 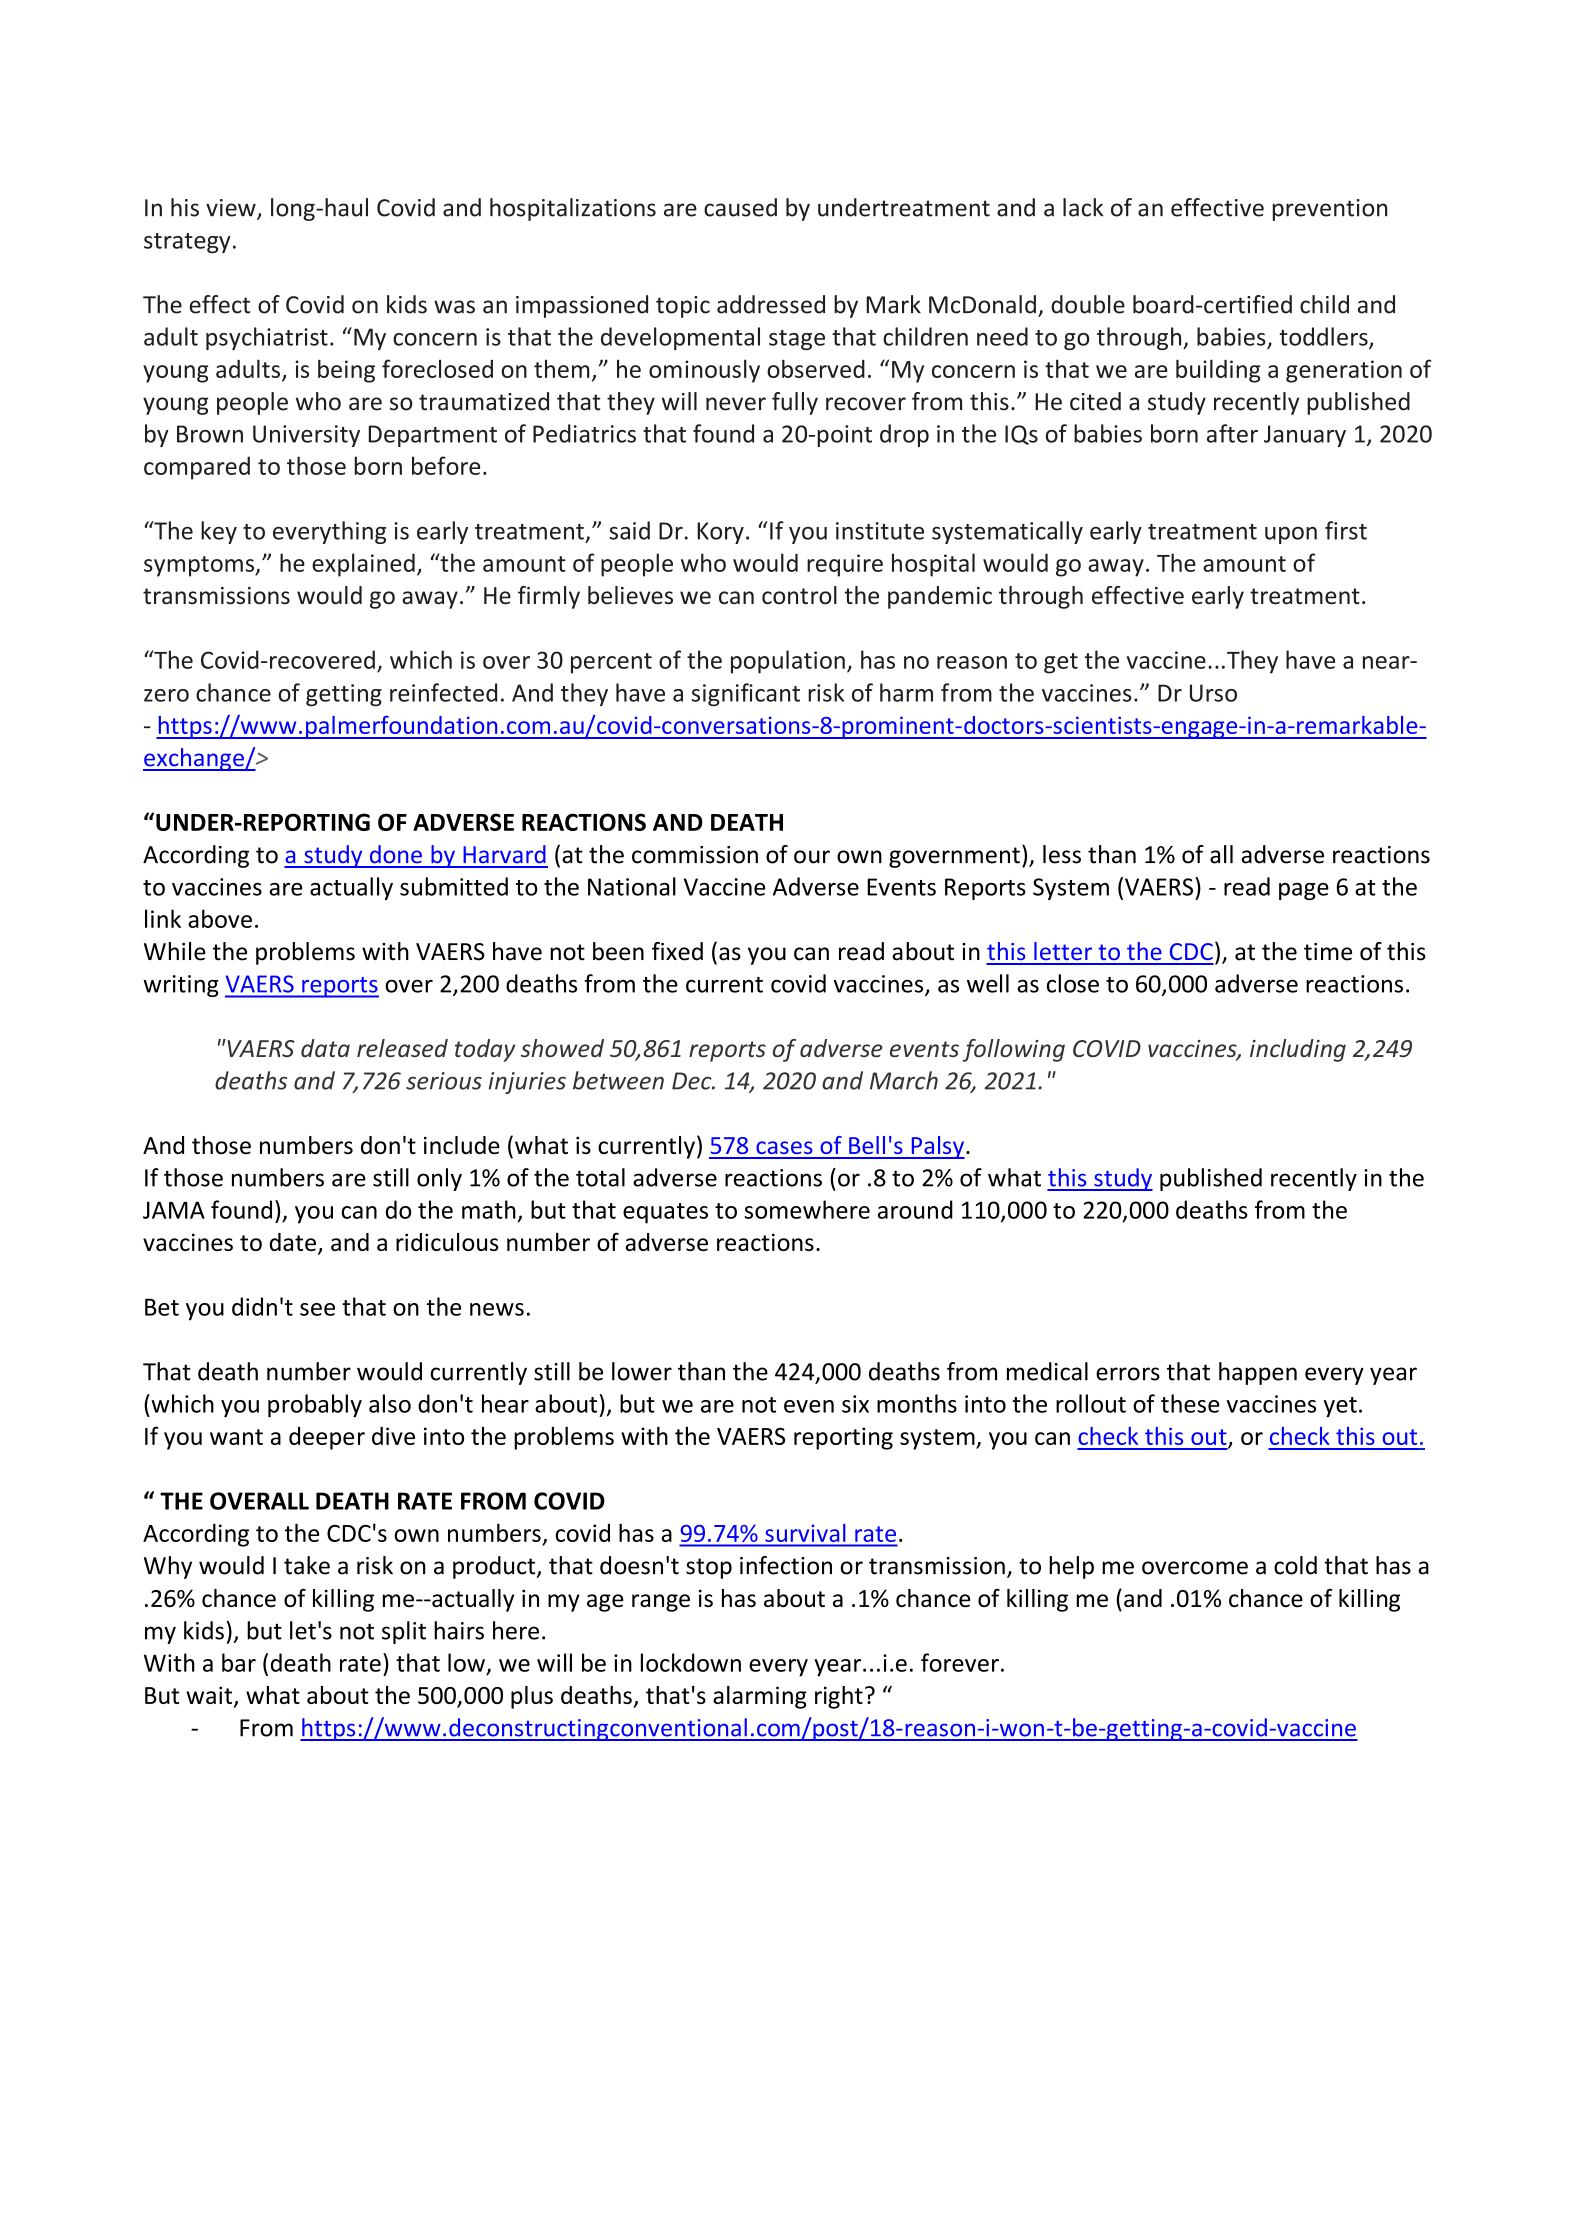 I want to click on view, so click(x=232, y=209).
